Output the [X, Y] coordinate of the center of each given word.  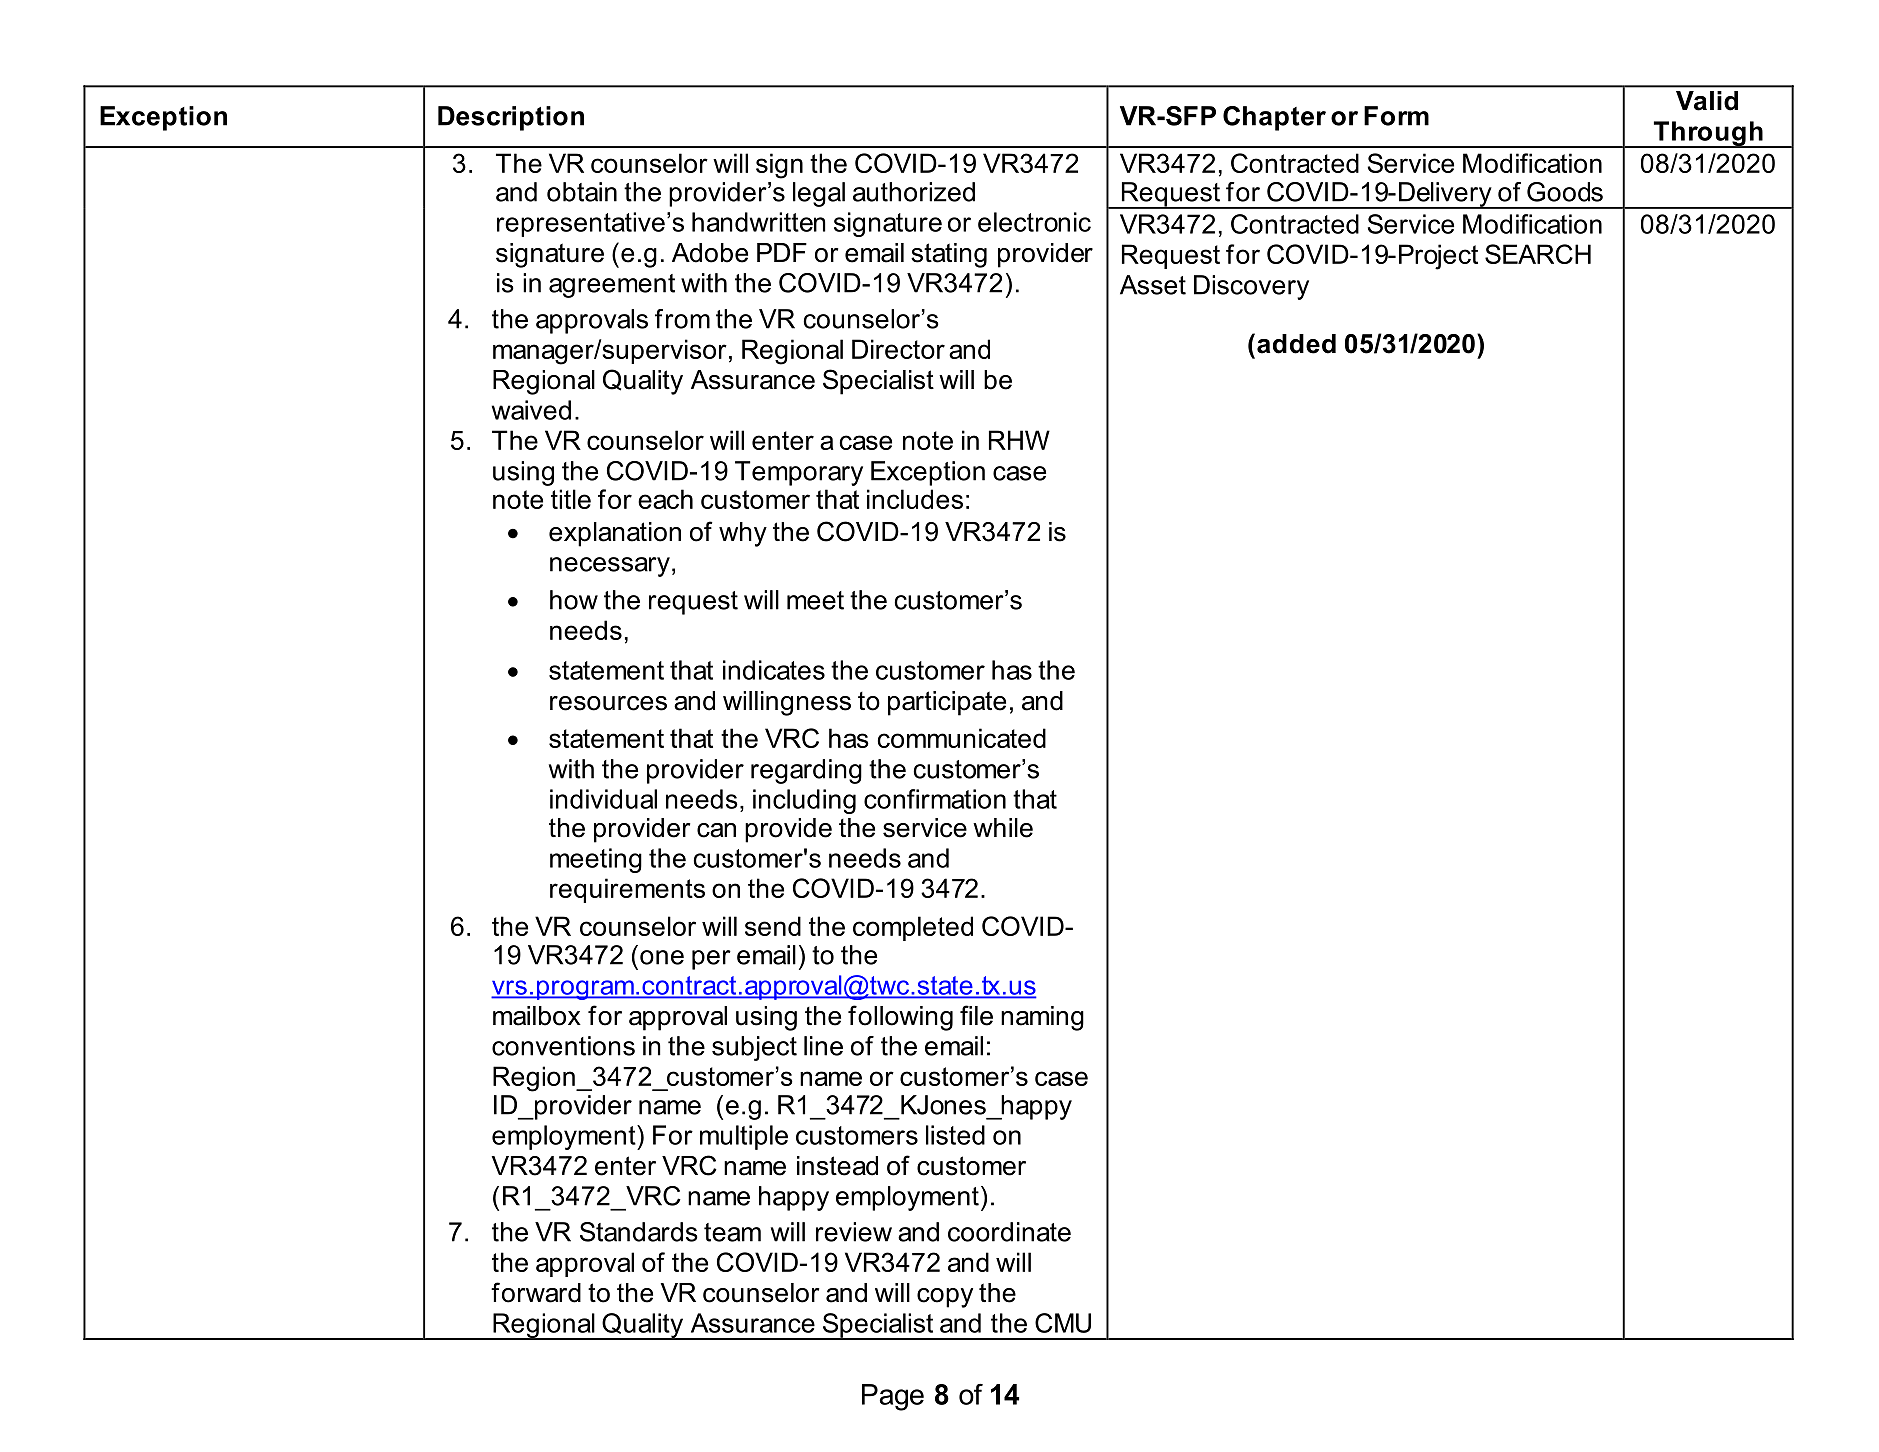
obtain [582, 192]
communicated [962, 738]
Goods [1565, 192]
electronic [1034, 222]
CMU [1063, 1323]
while [1003, 828]
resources [608, 703]
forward [536, 1292]
